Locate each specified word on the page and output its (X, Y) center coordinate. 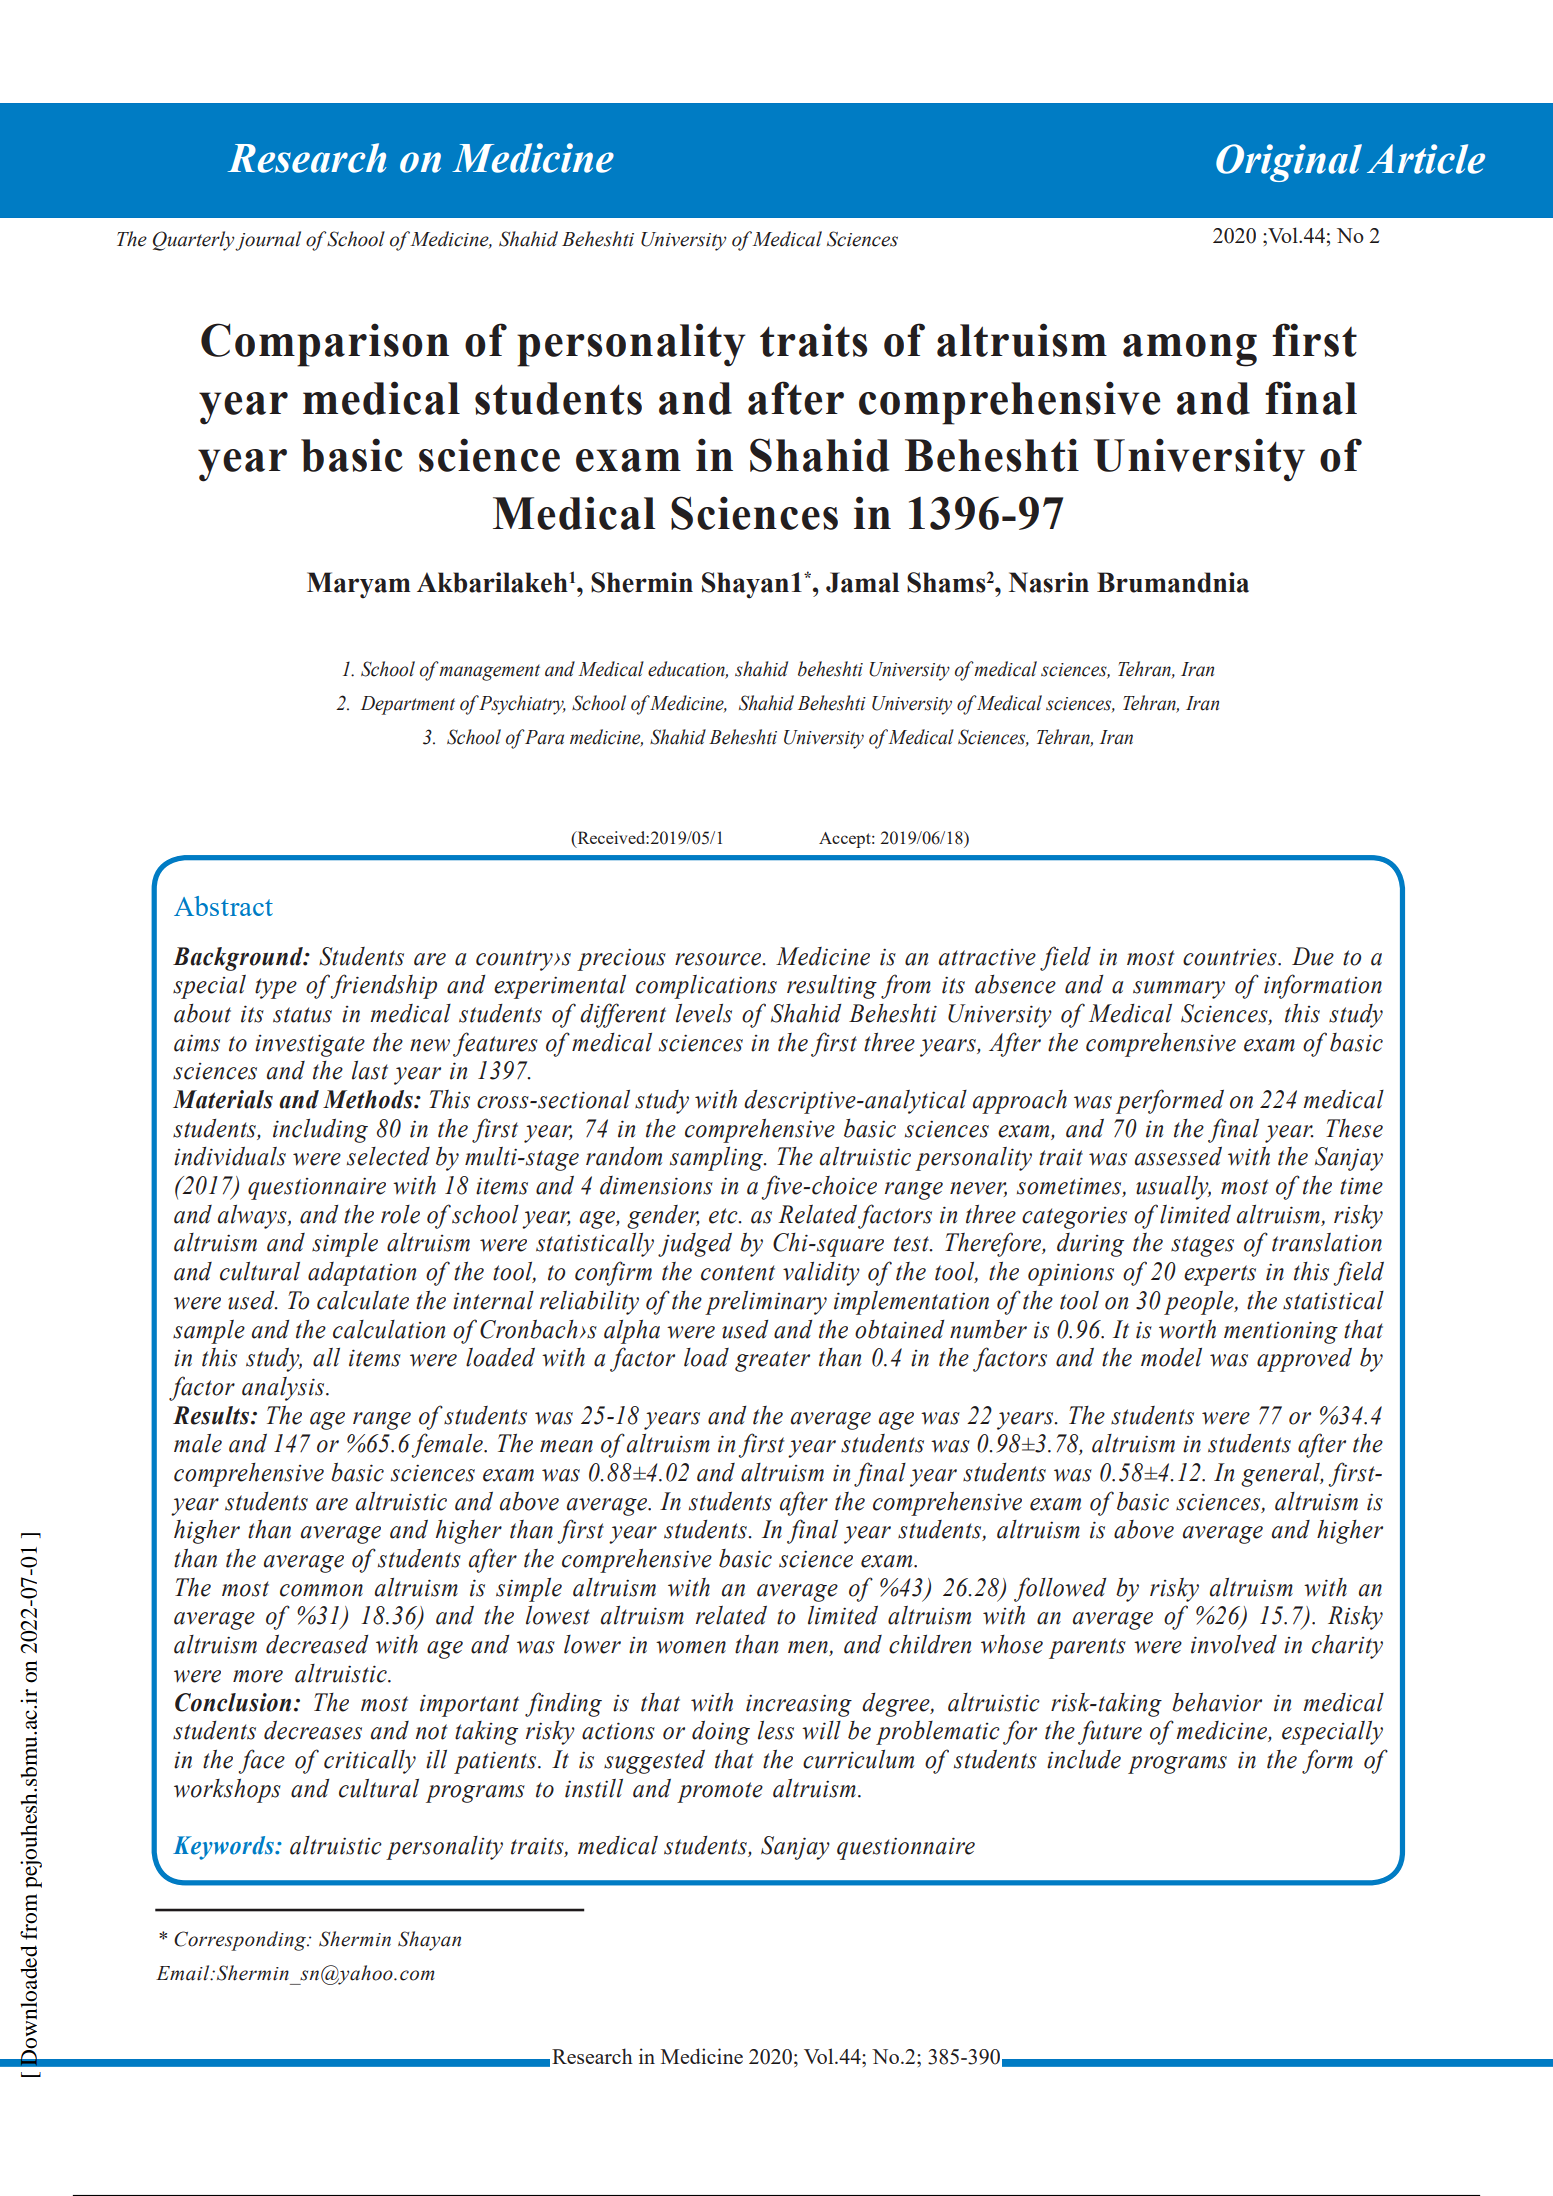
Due (1313, 956)
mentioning (1281, 1332)
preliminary (766, 1303)
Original (1289, 163)
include (1084, 1759)
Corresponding (241, 1941)
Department (408, 705)
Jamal (862, 582)
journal (268, 241)
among (1190, 350)
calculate (363, 1300)
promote (720, 1792)
